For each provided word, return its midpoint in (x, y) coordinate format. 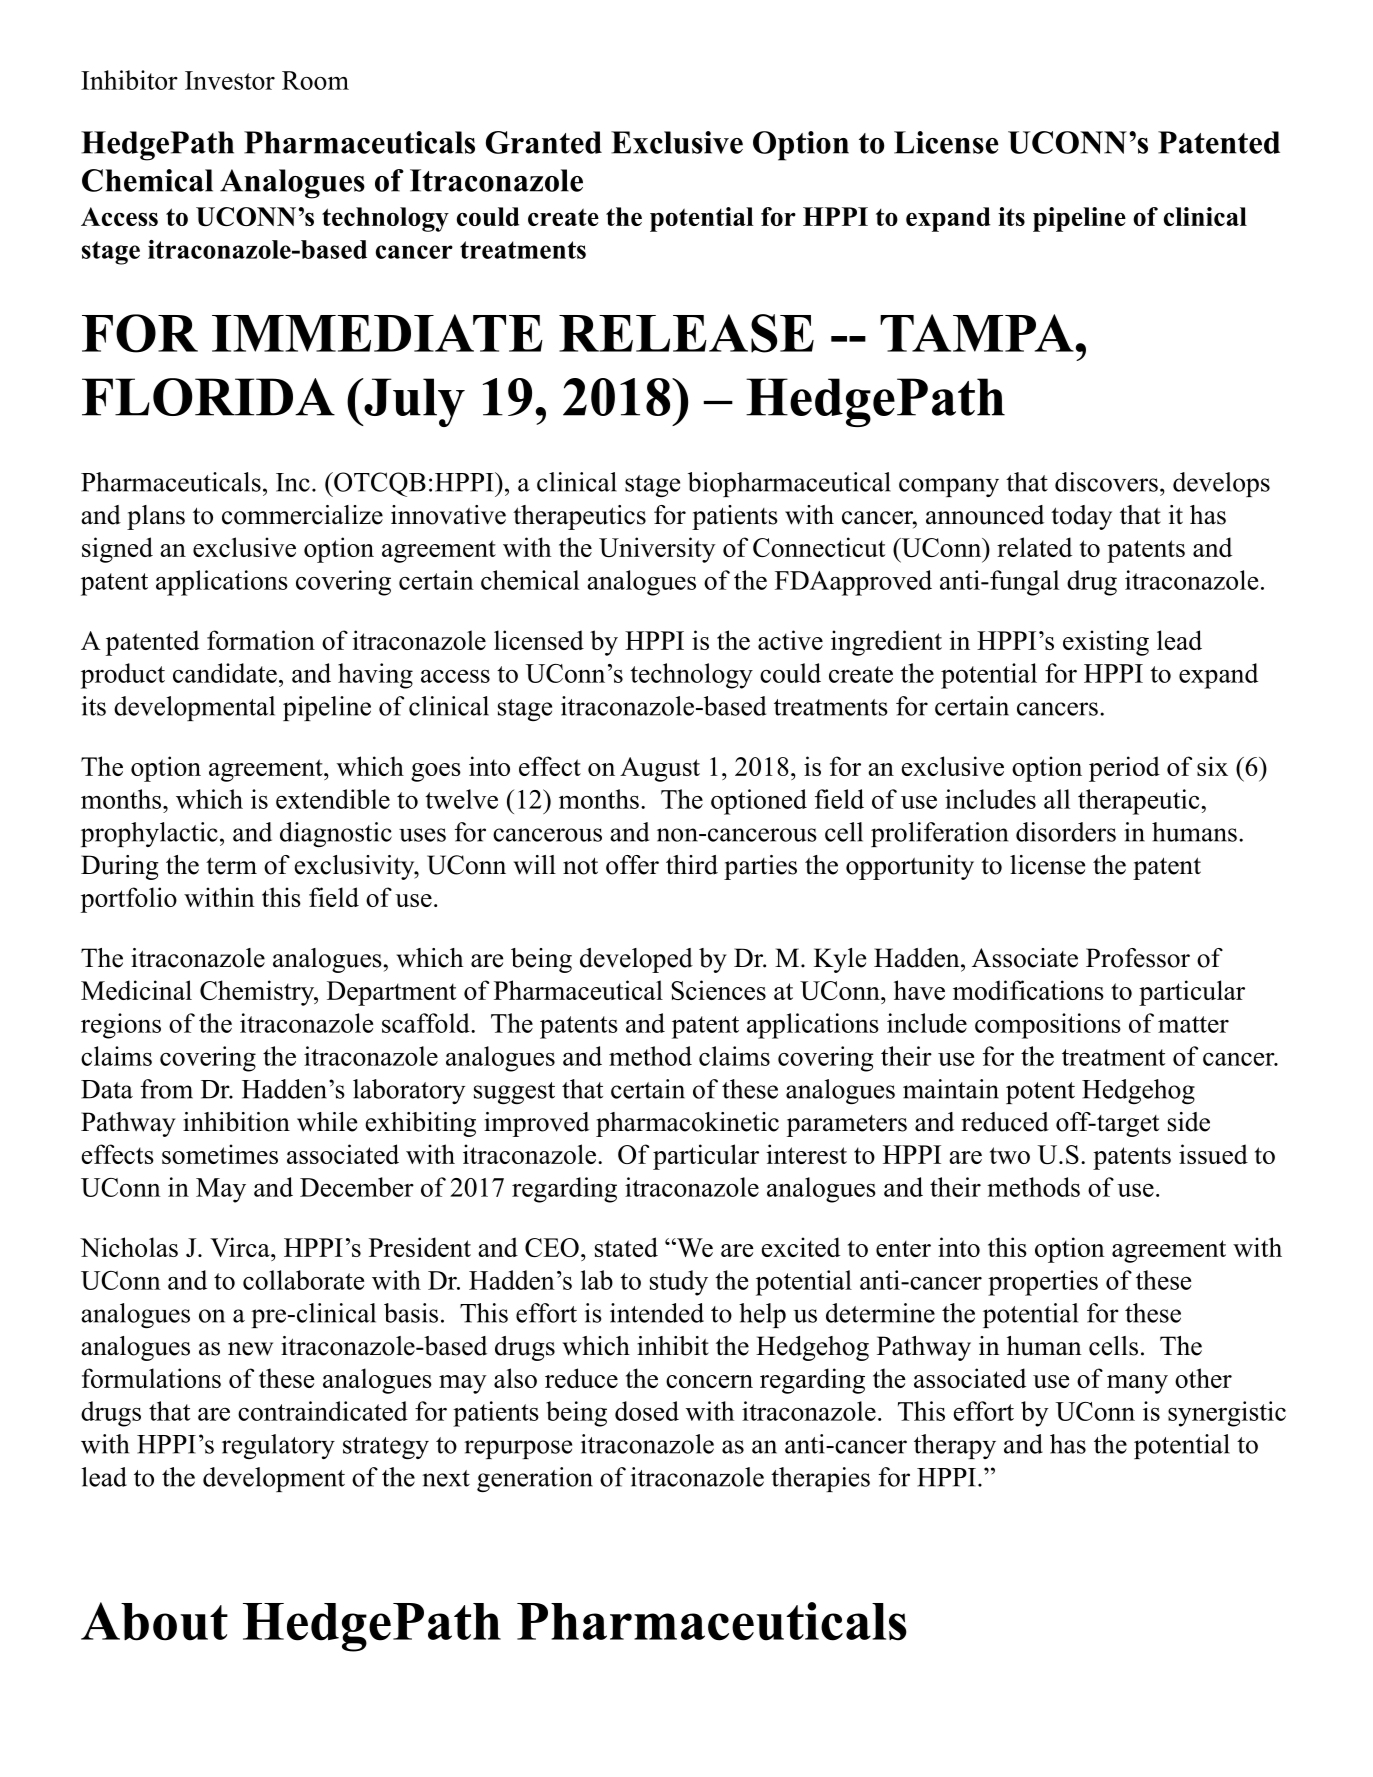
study (679, 1283)
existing (1106, 643)
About (154, 1621)
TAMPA (978, 333)
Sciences (718, 990)
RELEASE (686, 333)
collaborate (303, 1280)
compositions (1048, 1026)
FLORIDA (208, 397)
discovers (1106, 482)
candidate (225, 673)
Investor (230, 80)
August (660, 769)
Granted (544, 142)
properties (1043, 1283)
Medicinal (136, 990)
